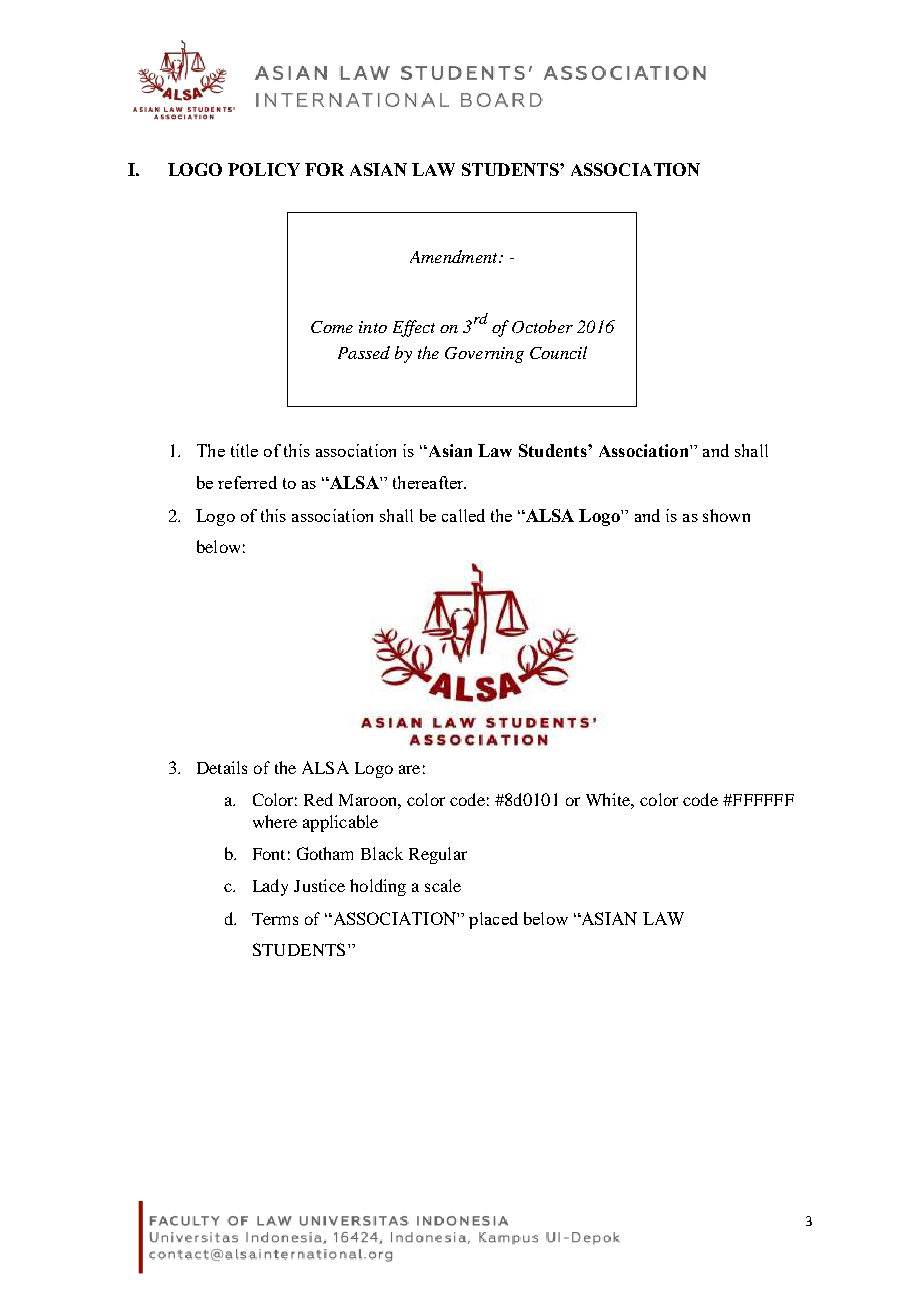 The height and width of the screenshot is (1308, 924). I want to click on Details, so click(222, 767).
